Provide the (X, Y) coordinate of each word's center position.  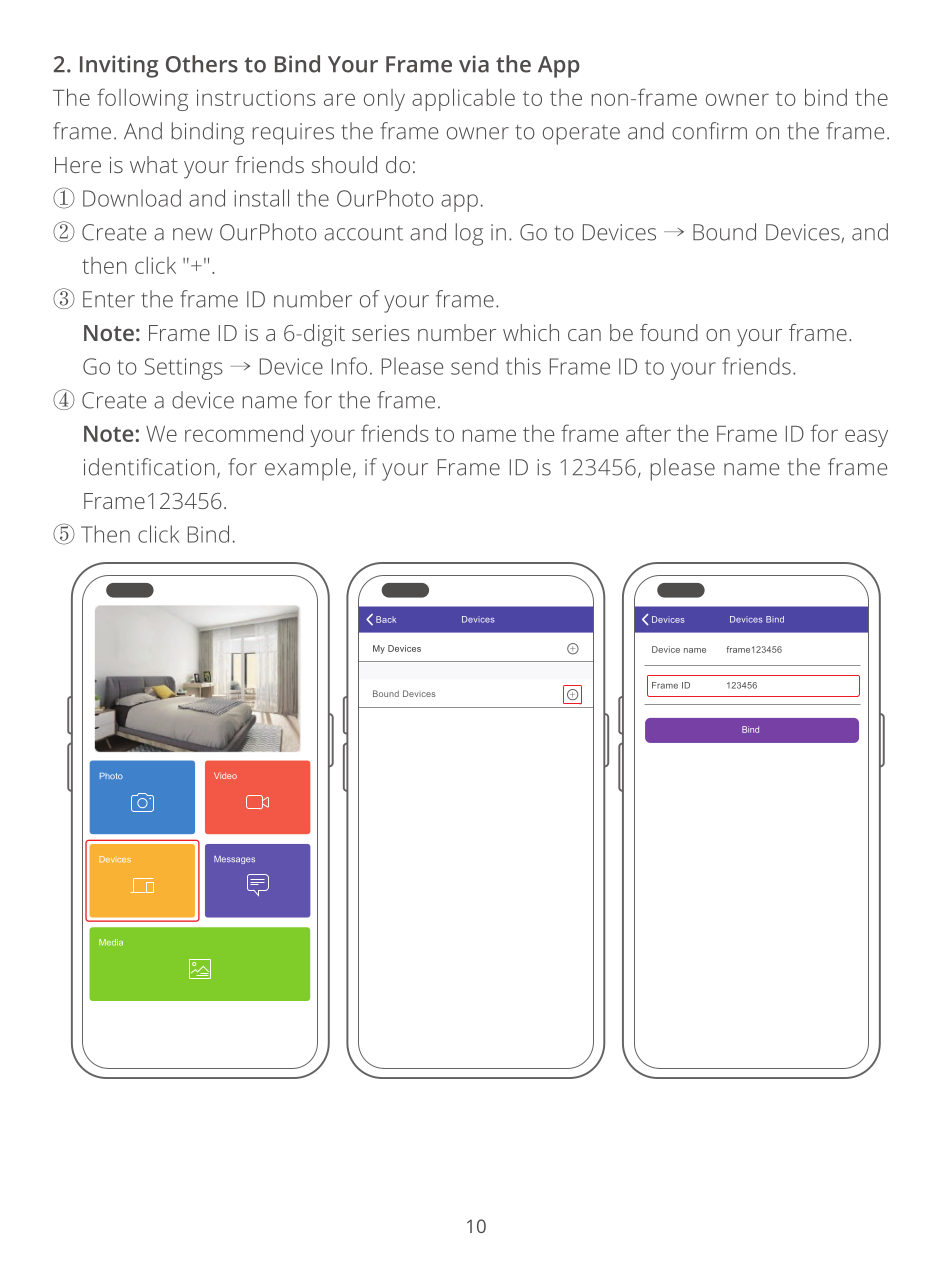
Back (386, 619)
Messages (234, 860)
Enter (109, 299)
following (142, 99)
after (648, 433)
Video (225, 775)
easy (866, 438)
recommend (244, 433)
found (669, 332)
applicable (463, 99)
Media (111, 942)
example (308, 469)
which (531, 332)
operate (581, 135)
